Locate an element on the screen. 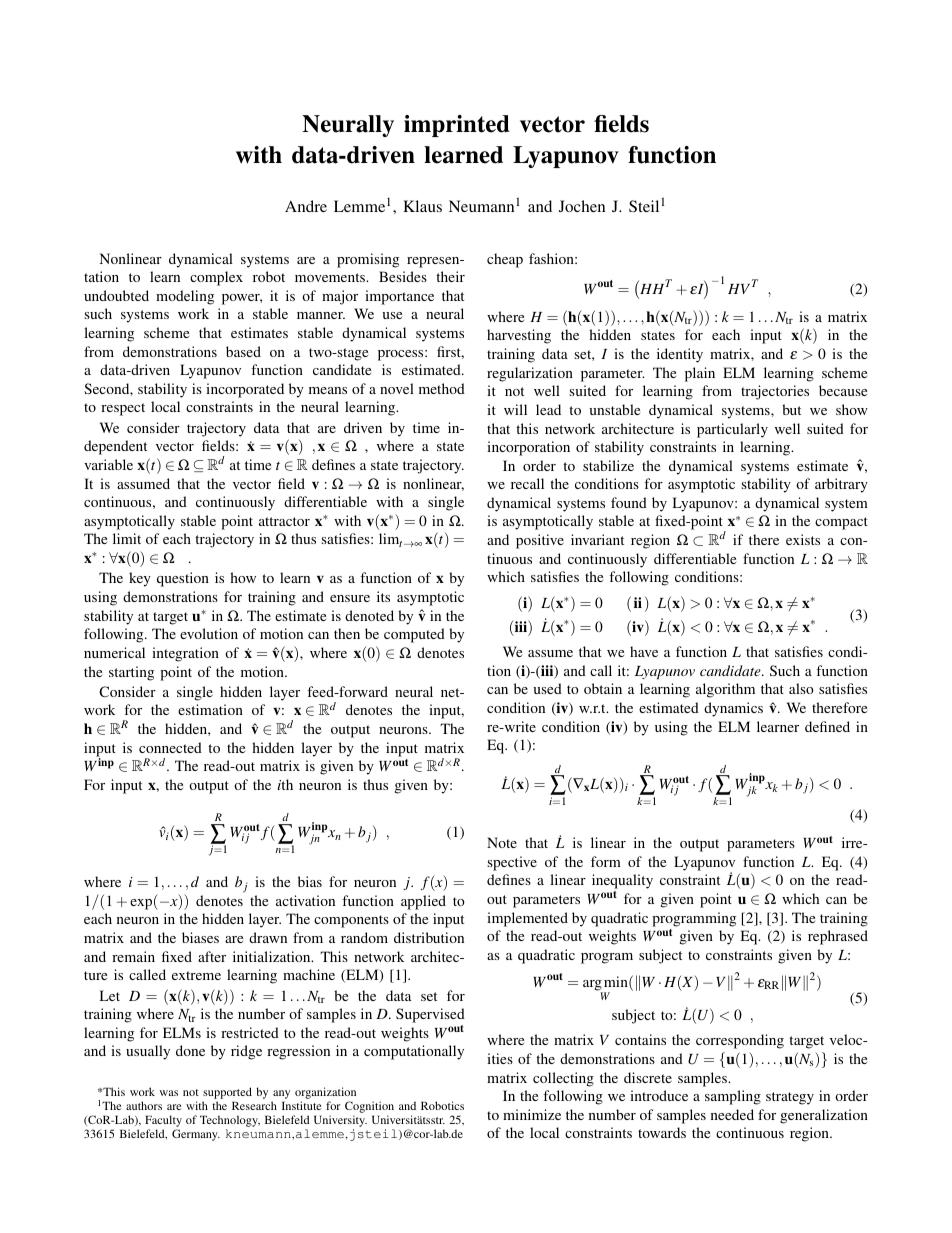  trajectories is located at coordinates (775, 392).
